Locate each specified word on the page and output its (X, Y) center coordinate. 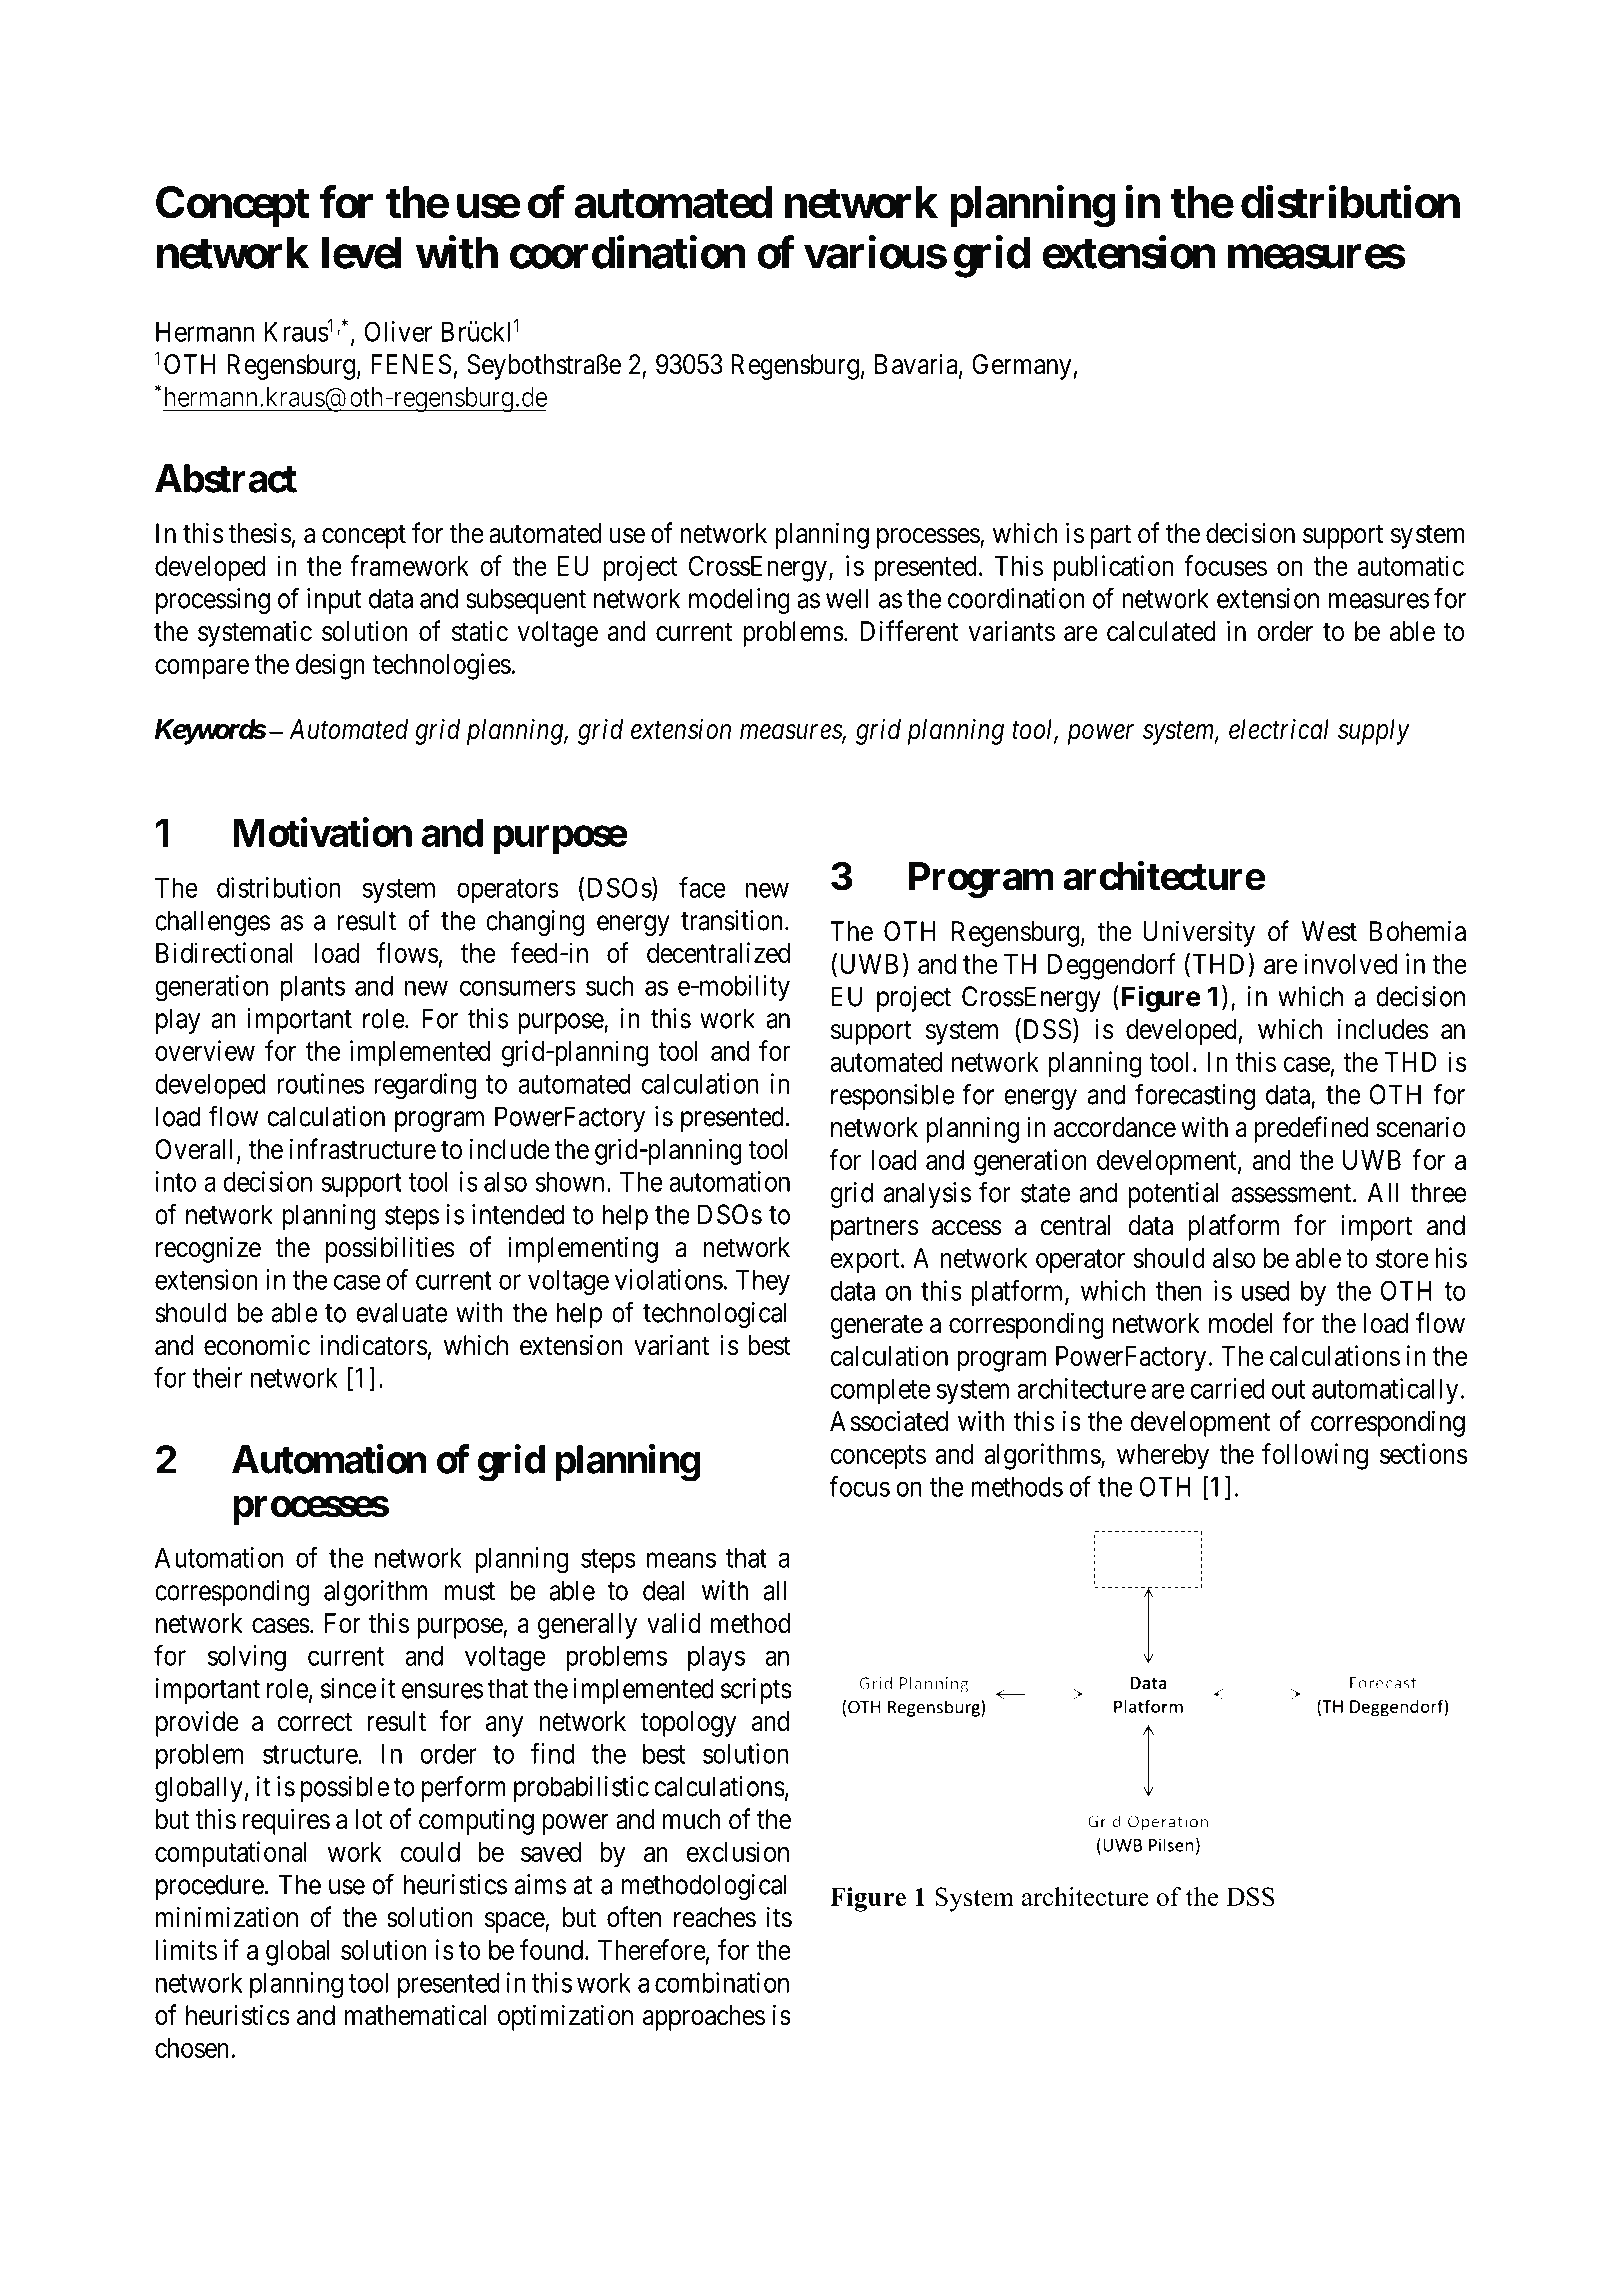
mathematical (415, 2015)
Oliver (398, 331)
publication (1113, 568)
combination (722, 1982)
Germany (1022, 367)
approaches (704, 2018)
